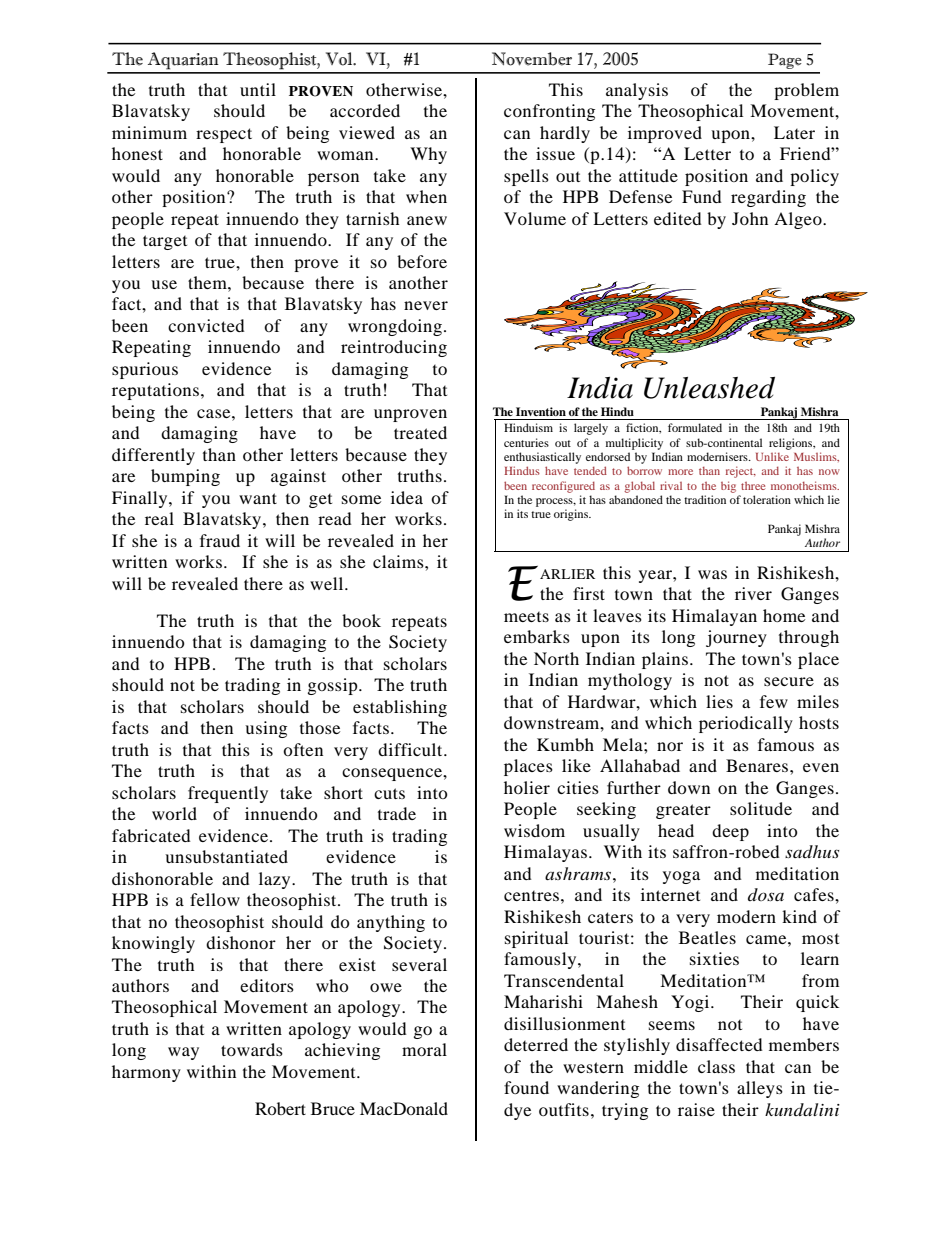  Describe the element at coordinates (753, 593) in the screenshot. I see `river` at that location.
